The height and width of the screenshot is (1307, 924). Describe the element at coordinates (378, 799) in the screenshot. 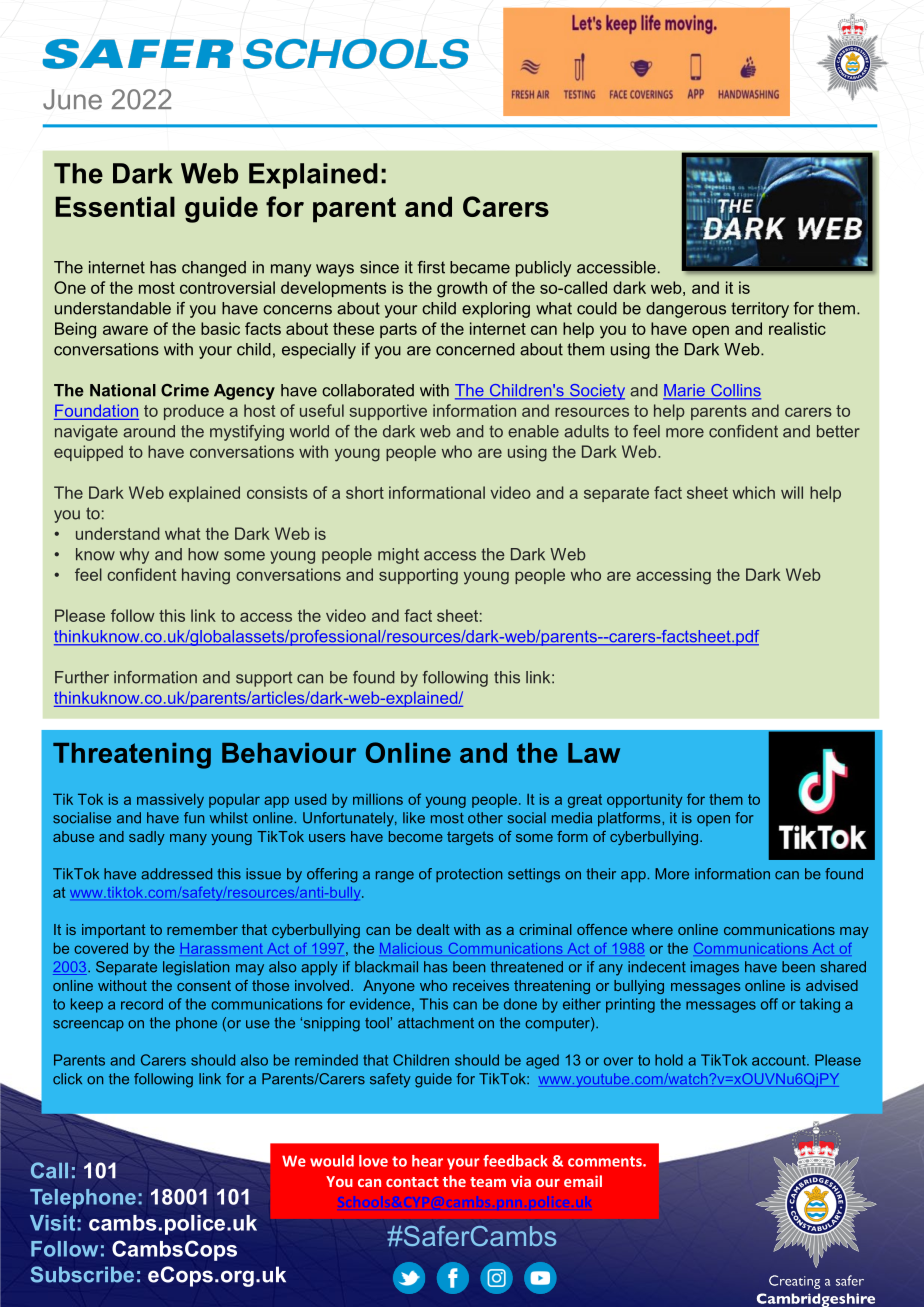

I see `millions` at that location.
